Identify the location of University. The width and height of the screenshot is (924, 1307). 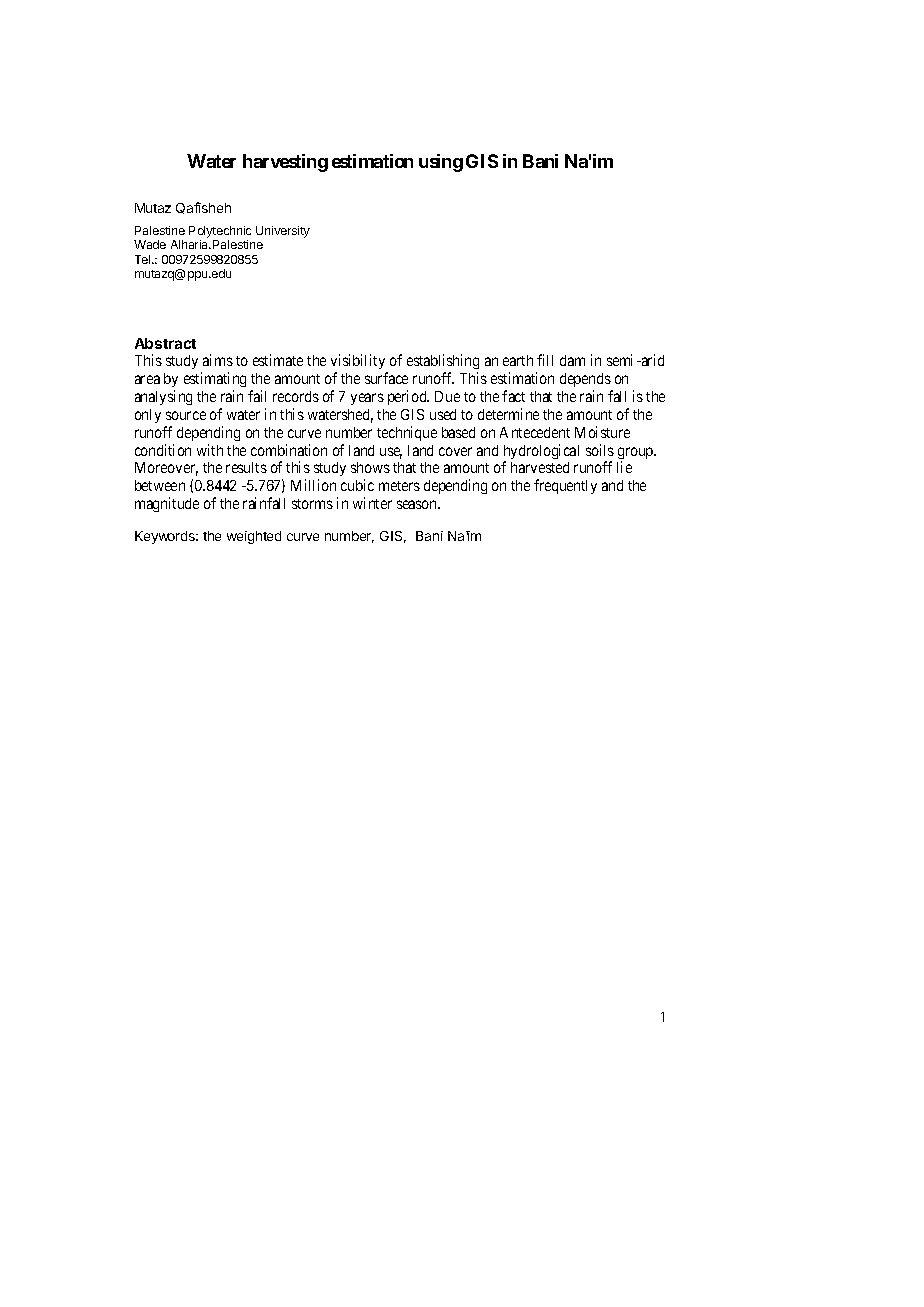
(283, 232).
